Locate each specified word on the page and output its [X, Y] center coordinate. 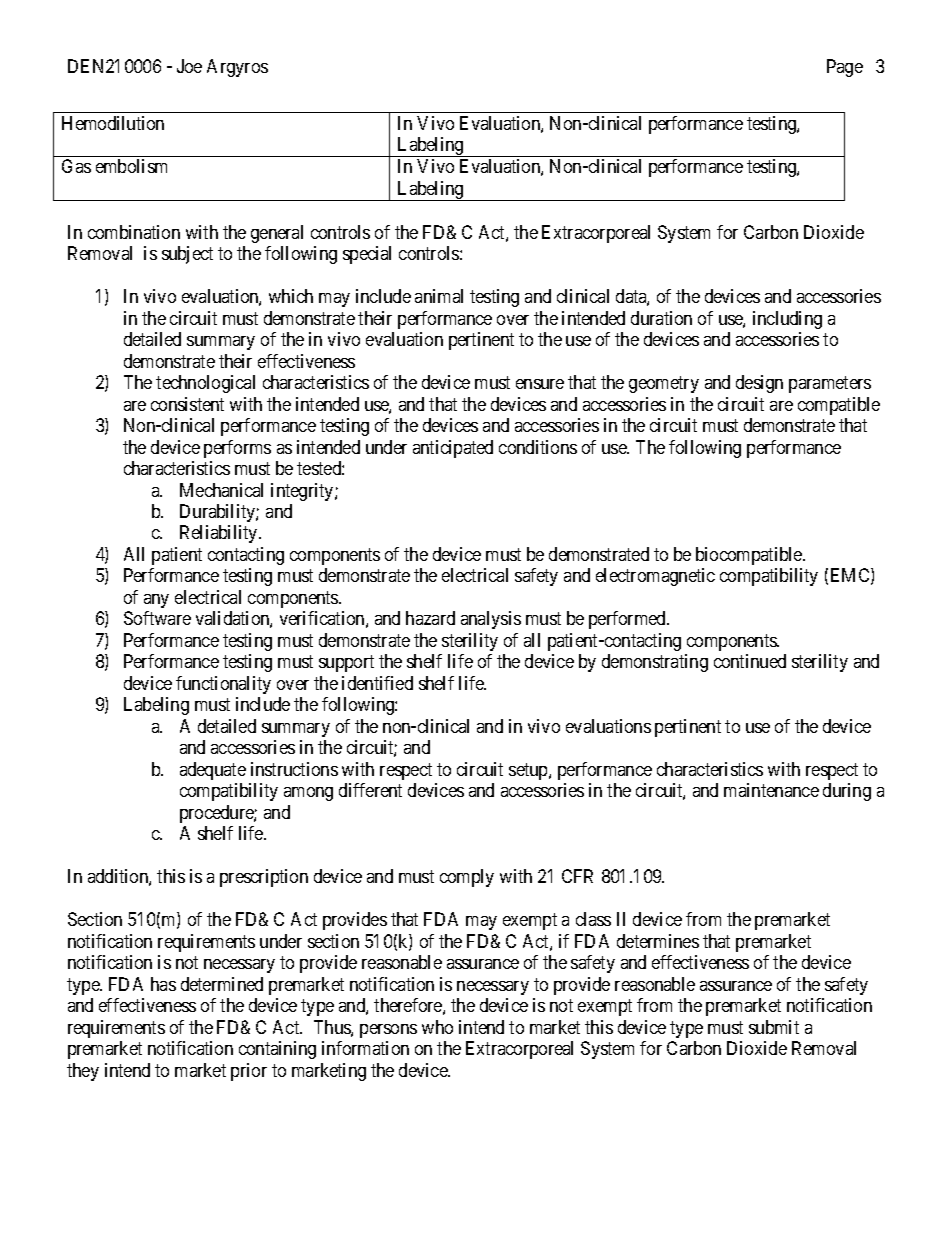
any [156, 601]
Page [845, 68]
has [163, 984]
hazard [430, 618]
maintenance [771, 790]
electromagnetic [655, 577]
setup [529, 771]
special [367, 255]
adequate [213, 771]
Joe [189, 66]
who [437, 1027]
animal [439, 296]
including [787, 320]
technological [205, 384]
